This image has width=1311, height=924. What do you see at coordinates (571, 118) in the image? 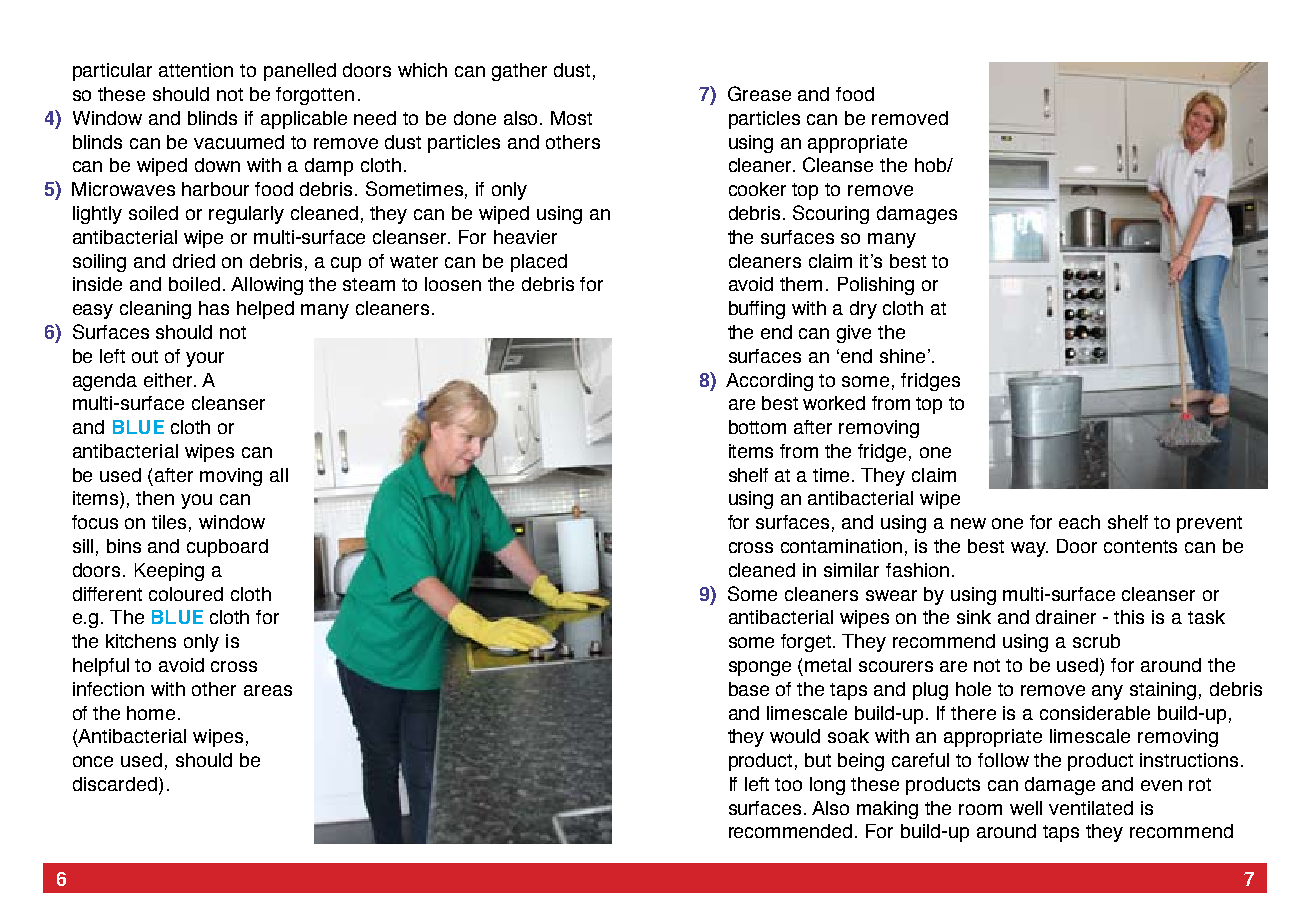
I see `Most` at bounding box center [571, 118].
